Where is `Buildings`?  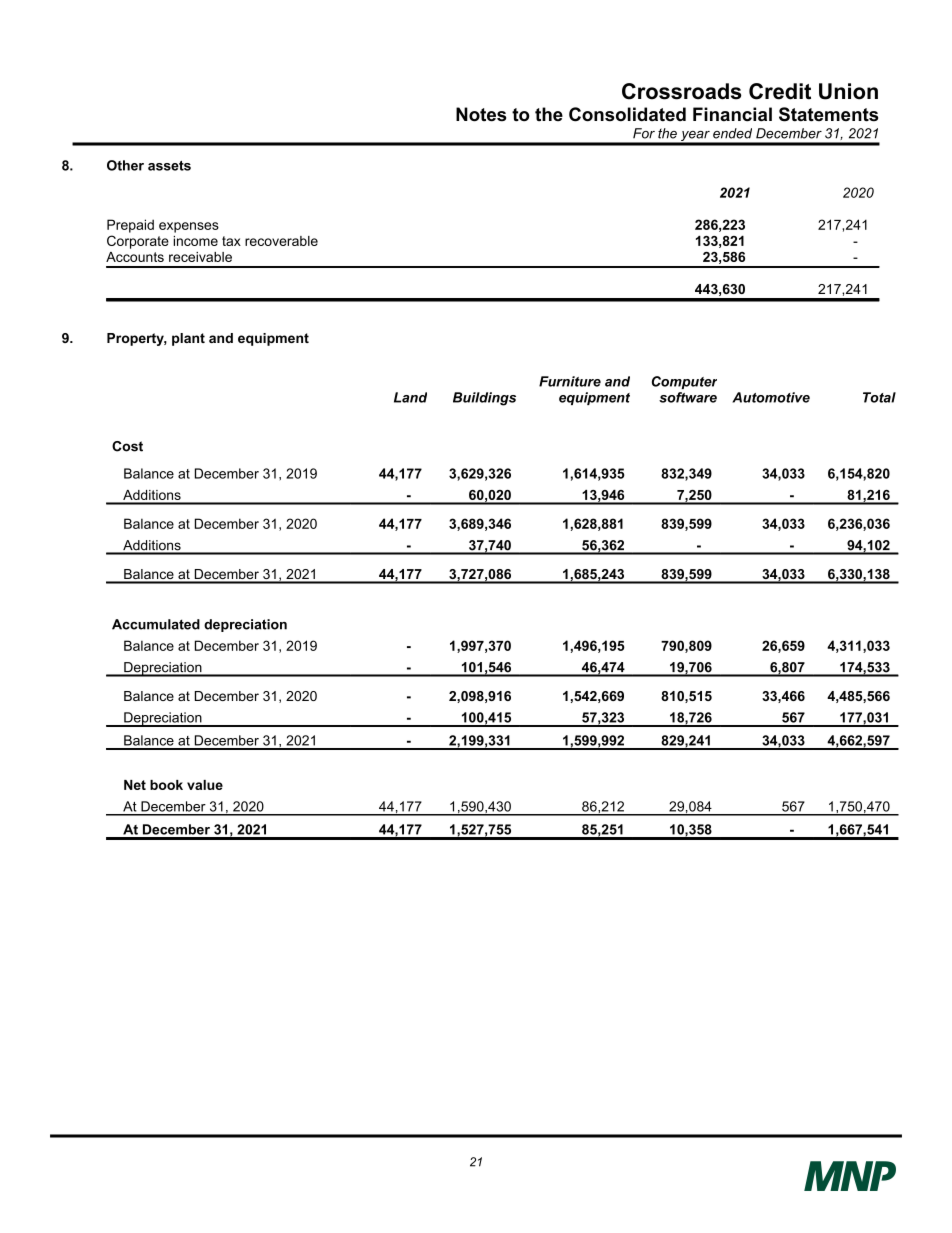 Buildings is located at coordinates (484, 399).
